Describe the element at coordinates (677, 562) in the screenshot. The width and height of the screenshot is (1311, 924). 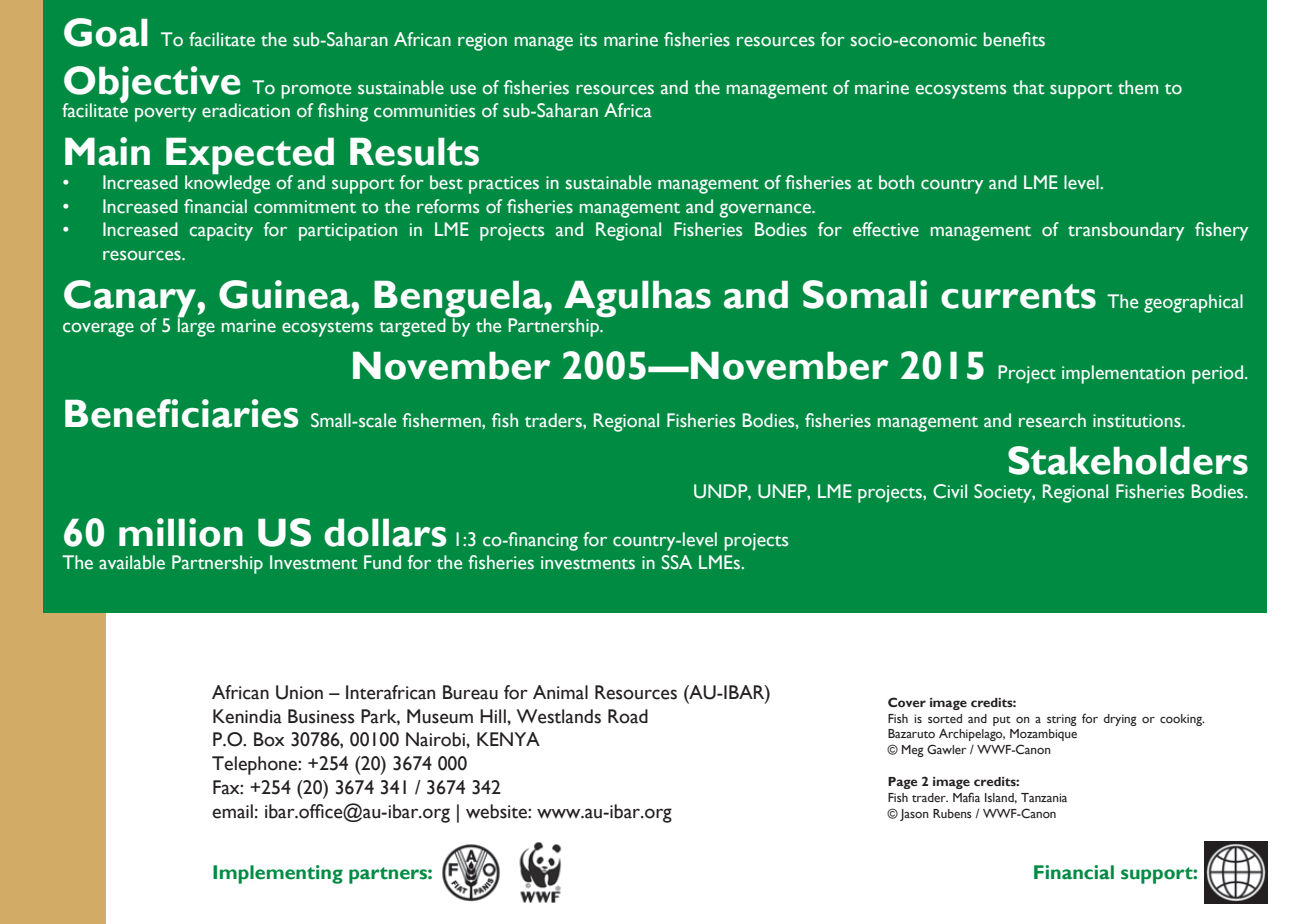
I see `SSA` at that location.
